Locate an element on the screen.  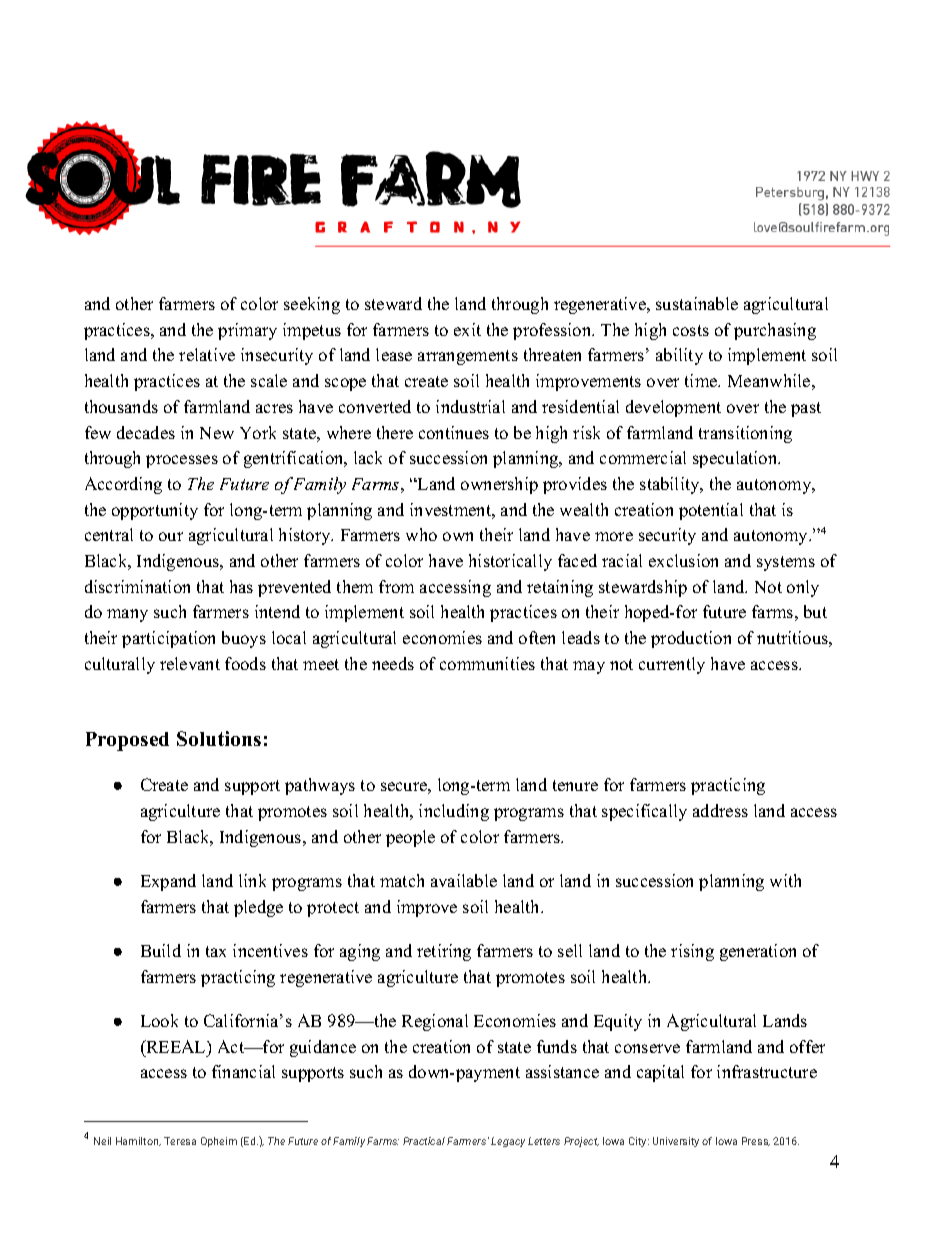
costs is located at coordinates (691, 330).
